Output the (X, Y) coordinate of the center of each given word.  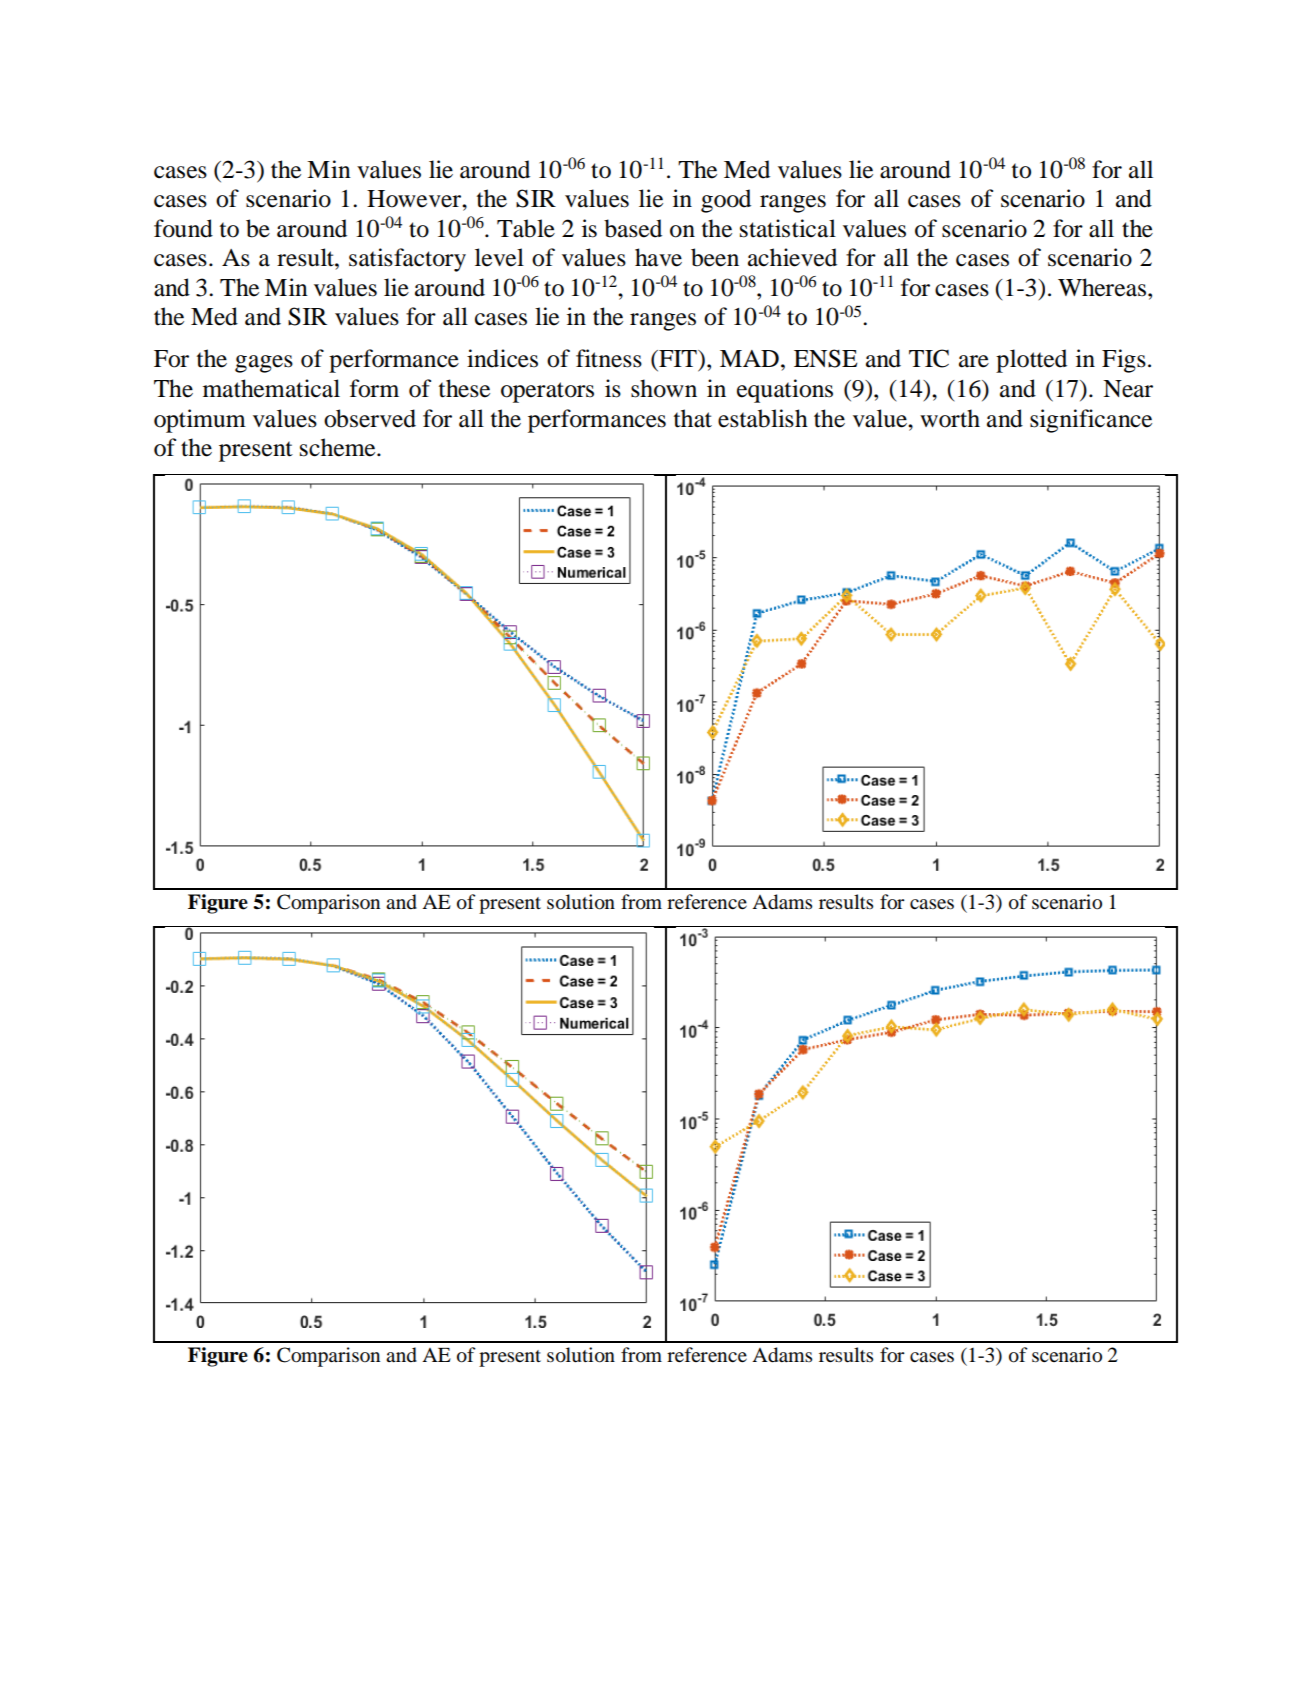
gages (264, 364)
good (726, 201)
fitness (609, 358)
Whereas (1102, 287)
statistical (788, 228)
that (693, 418)
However (415, 199)
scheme (339, 447)
